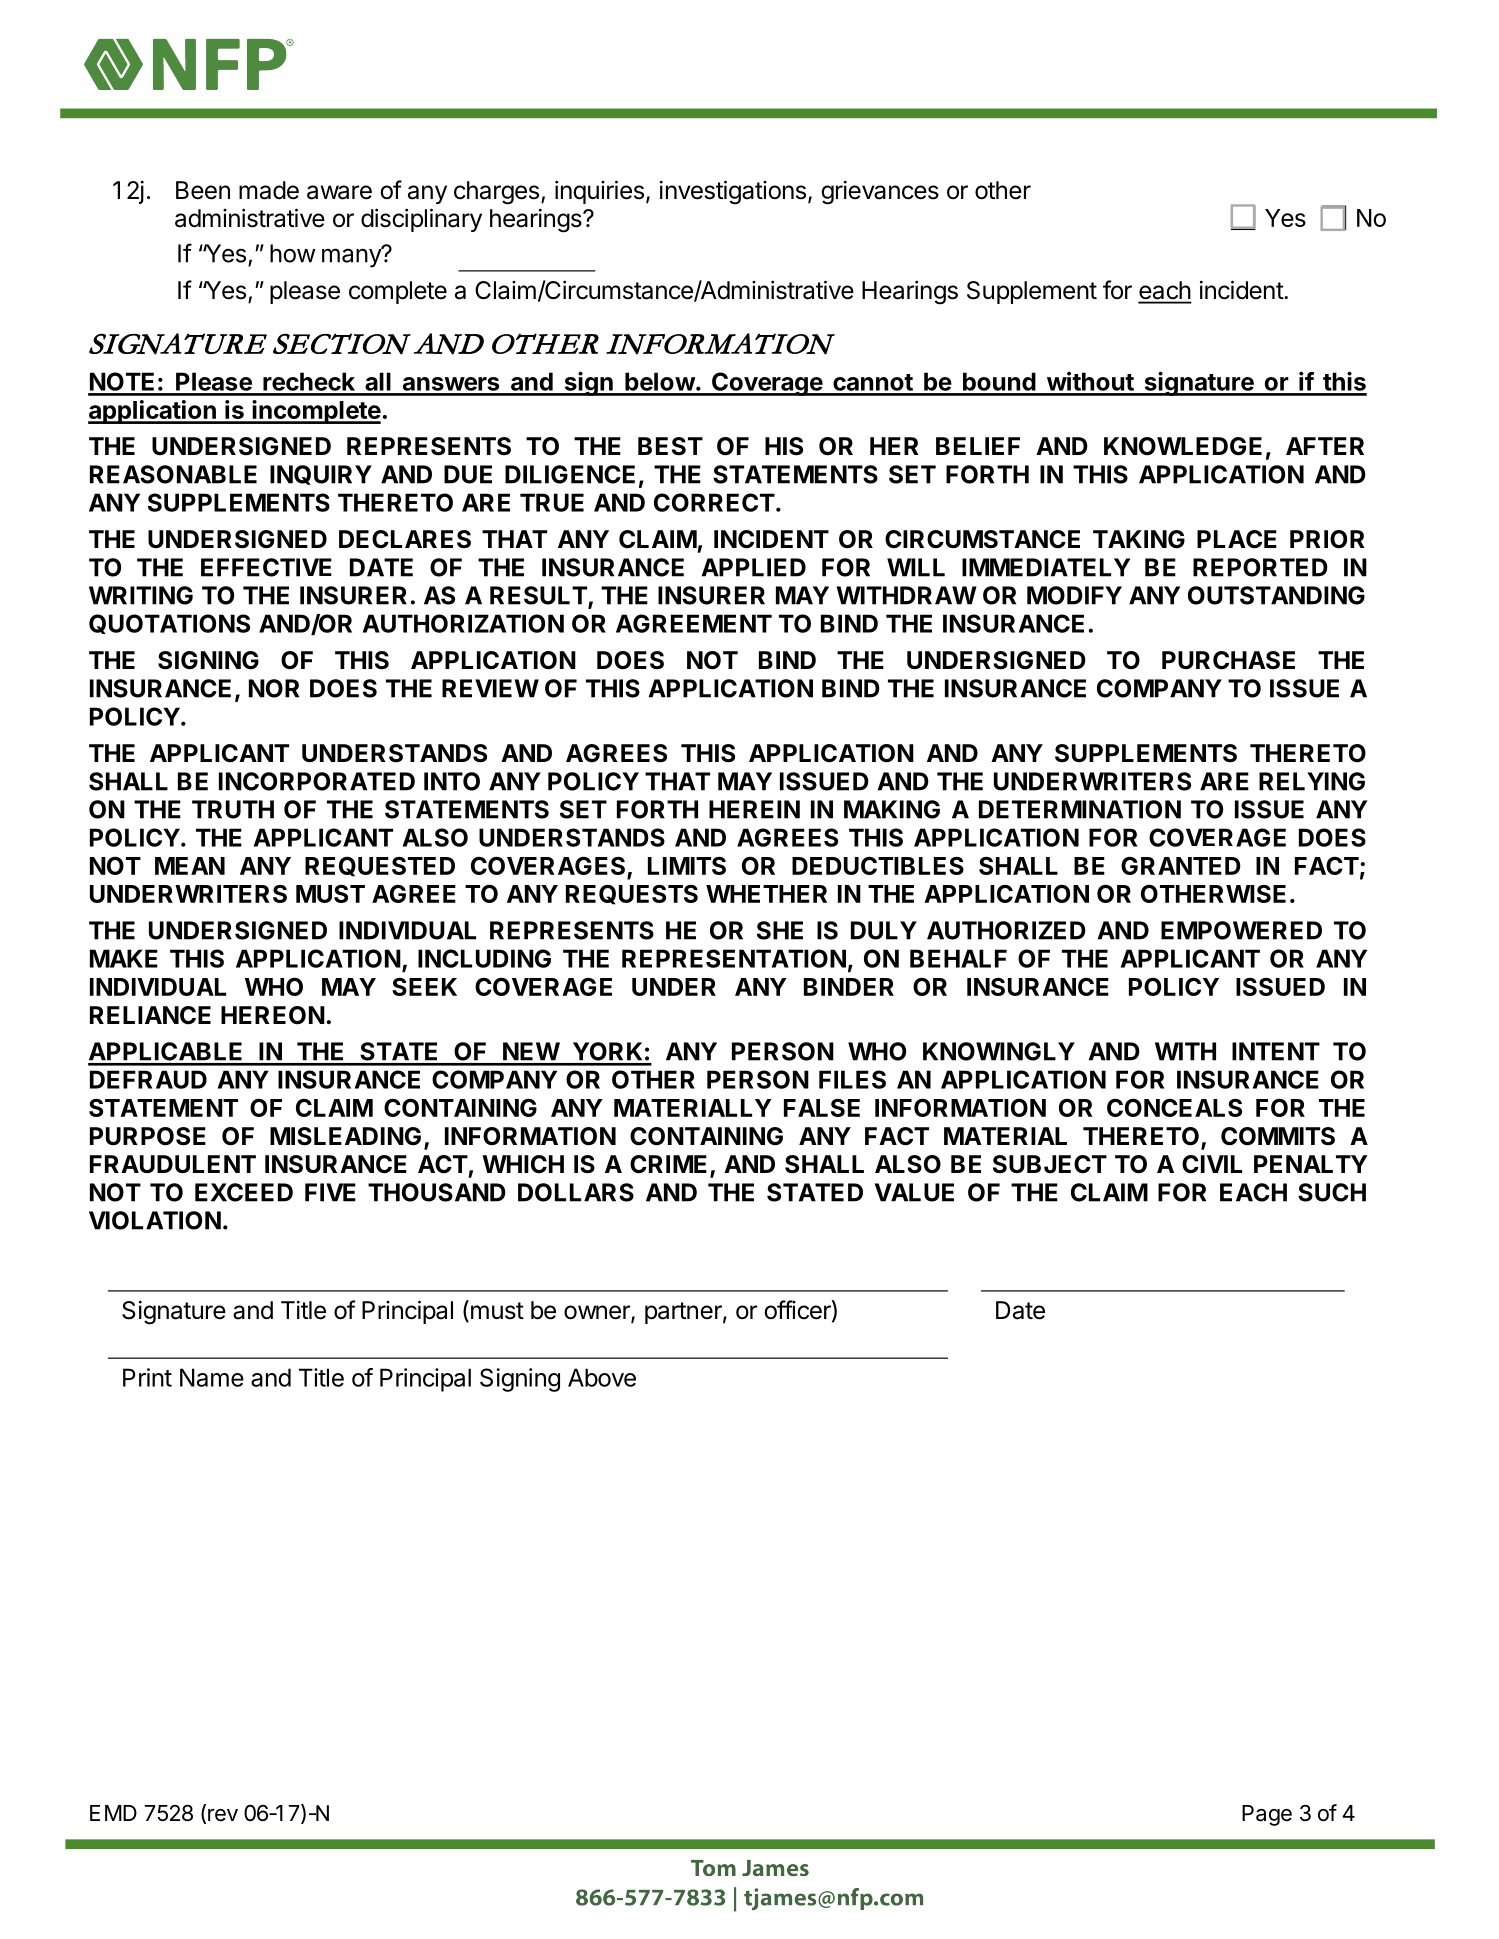  Describe the element at coordinates (212, 1377) in the document. I see `Name` at that location.
